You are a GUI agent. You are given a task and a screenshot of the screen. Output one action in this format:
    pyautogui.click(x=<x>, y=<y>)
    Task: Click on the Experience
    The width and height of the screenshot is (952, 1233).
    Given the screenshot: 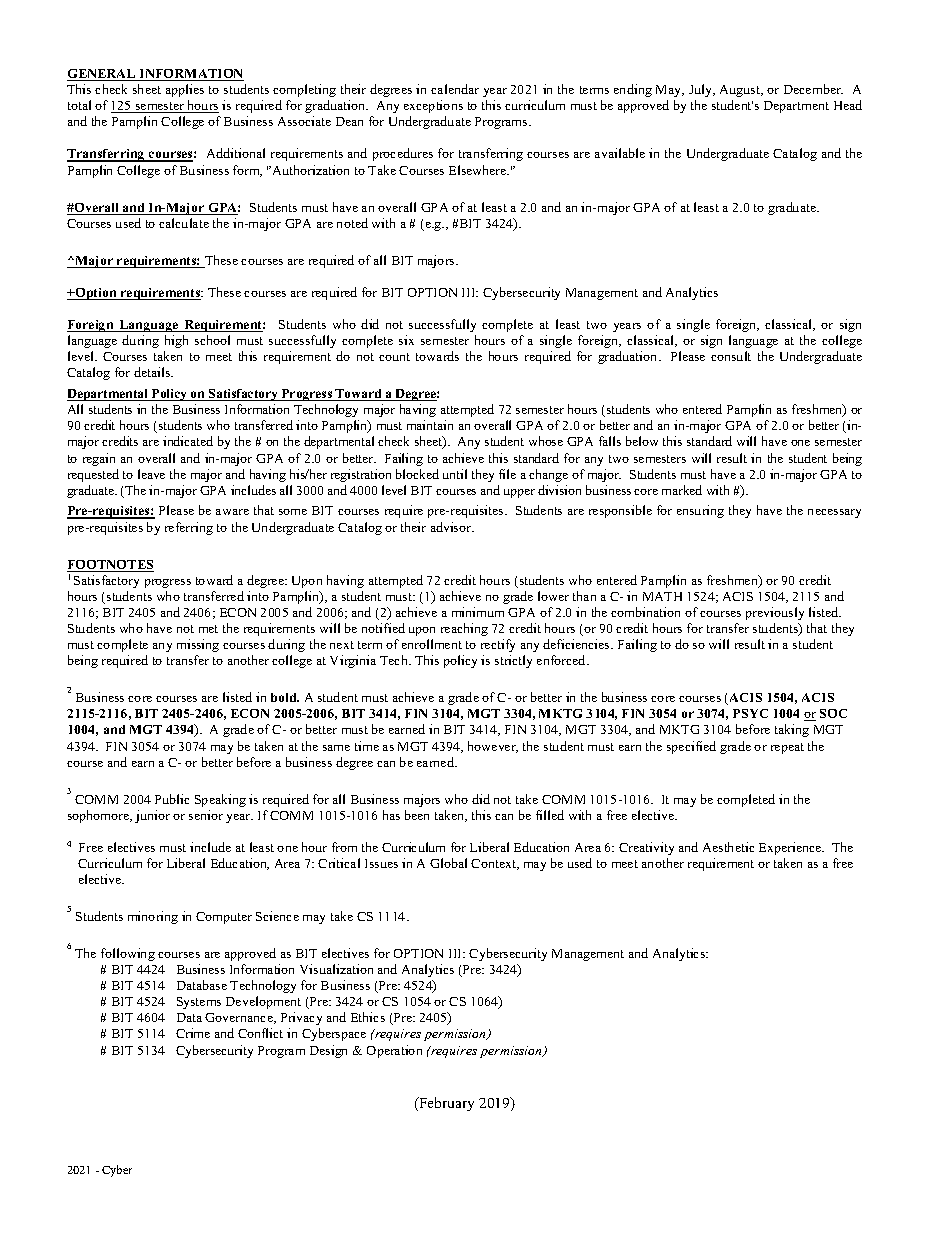 What is the action you would take?
    pyautogui.click(x=791, y=848)
